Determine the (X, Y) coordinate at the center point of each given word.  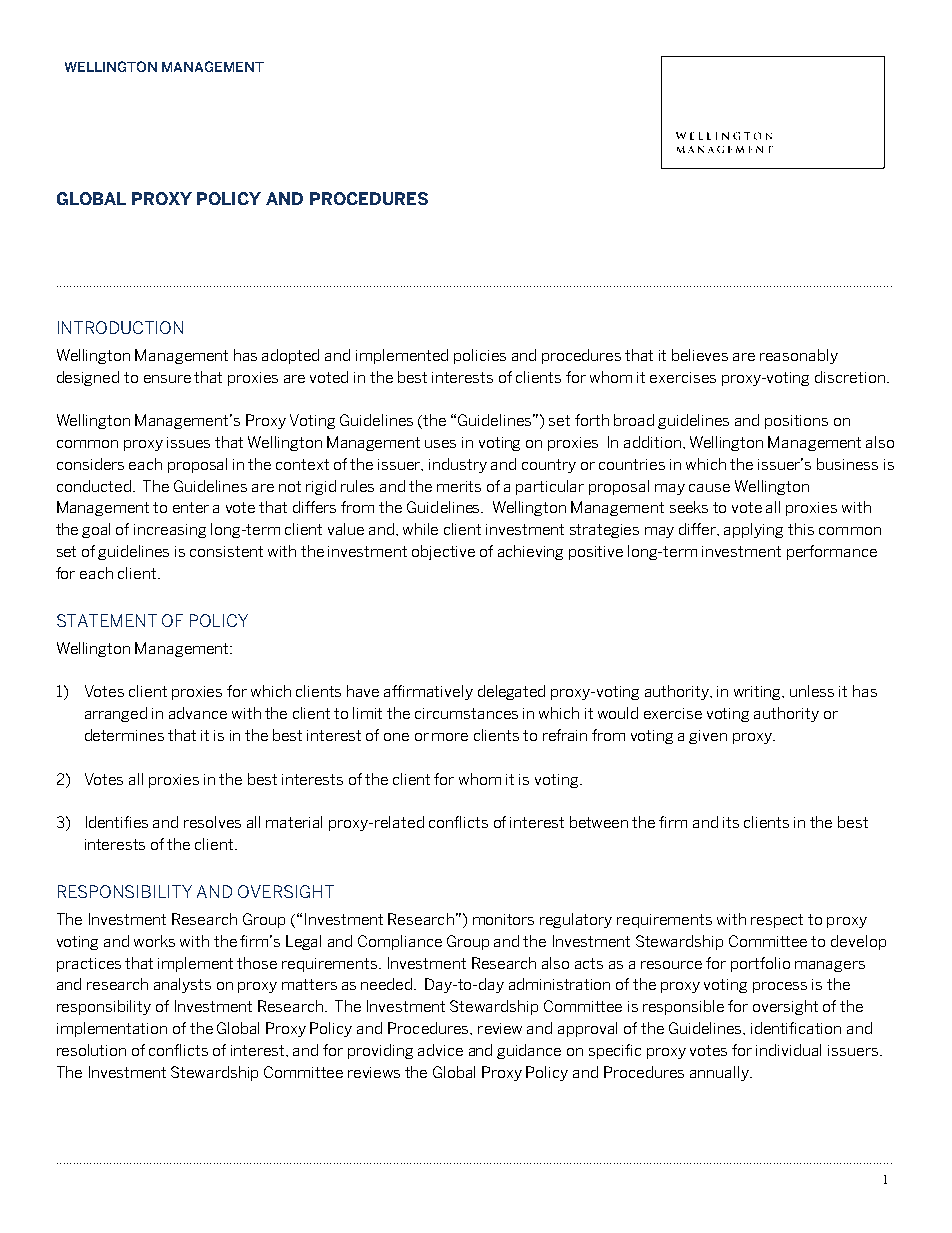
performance (832, 552)
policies (480, 356)
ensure (167, 379)
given (708, 737)
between (599, 822)
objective (443, 552)
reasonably (799, 356)
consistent (226, 551)
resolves (212, 822)
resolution (91, 1050)
